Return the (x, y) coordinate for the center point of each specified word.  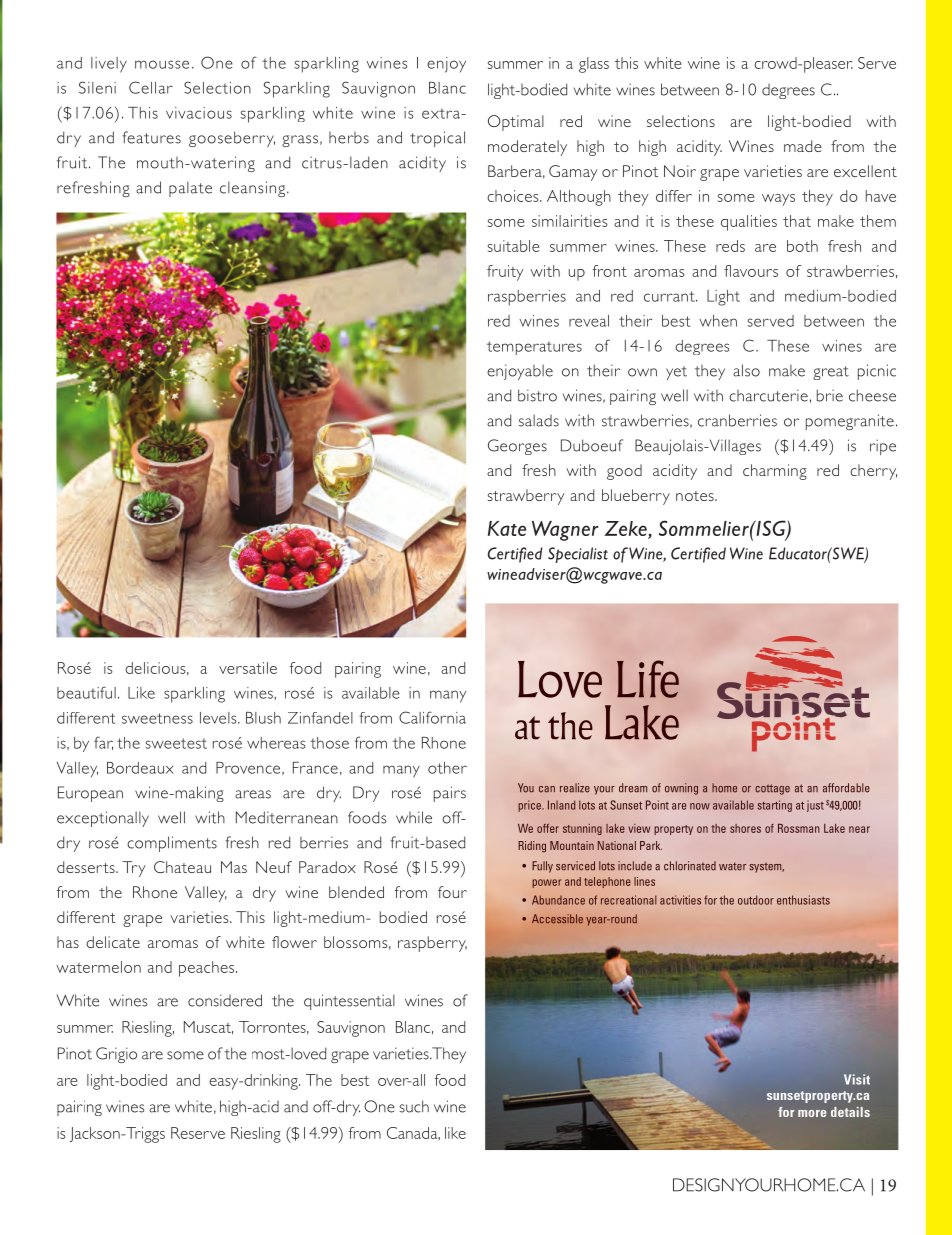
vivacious (199, 113)
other (447, 768)
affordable (846, 788)
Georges (517, 447)
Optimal (516, 123)
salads (539, 420)
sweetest (176, 743)
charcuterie (768, 395)
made (803, 146)
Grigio (116, 1055)
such (414, 1106)
